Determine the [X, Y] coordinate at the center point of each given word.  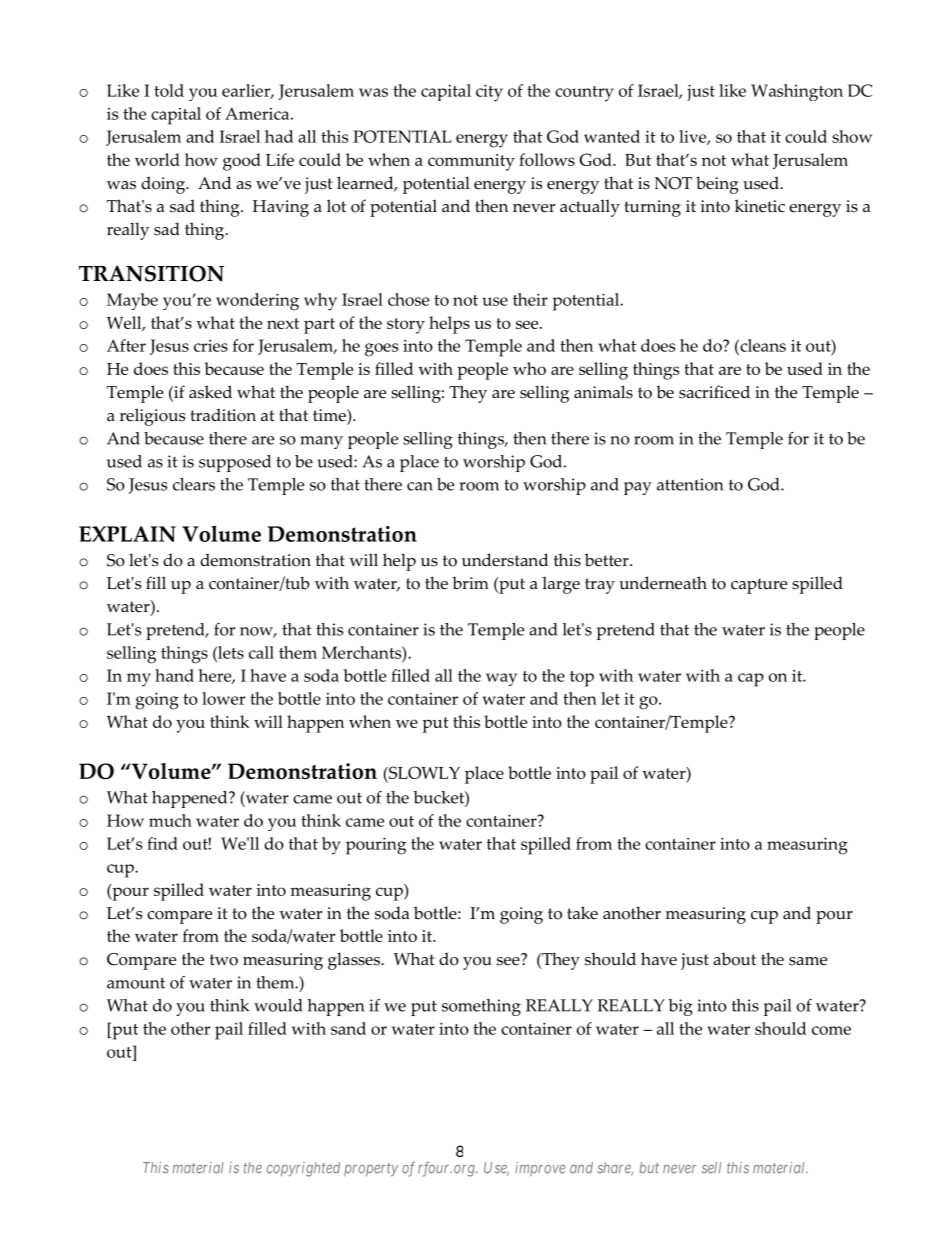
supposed [235, 463]
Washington [797, 92]
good [242, 162]
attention [690, 484]
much [170, 820]
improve [540, 1169]
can [420, 486]
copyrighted [303, 1169]
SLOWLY [423, 774]
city [489, 93]
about [734, 959]
